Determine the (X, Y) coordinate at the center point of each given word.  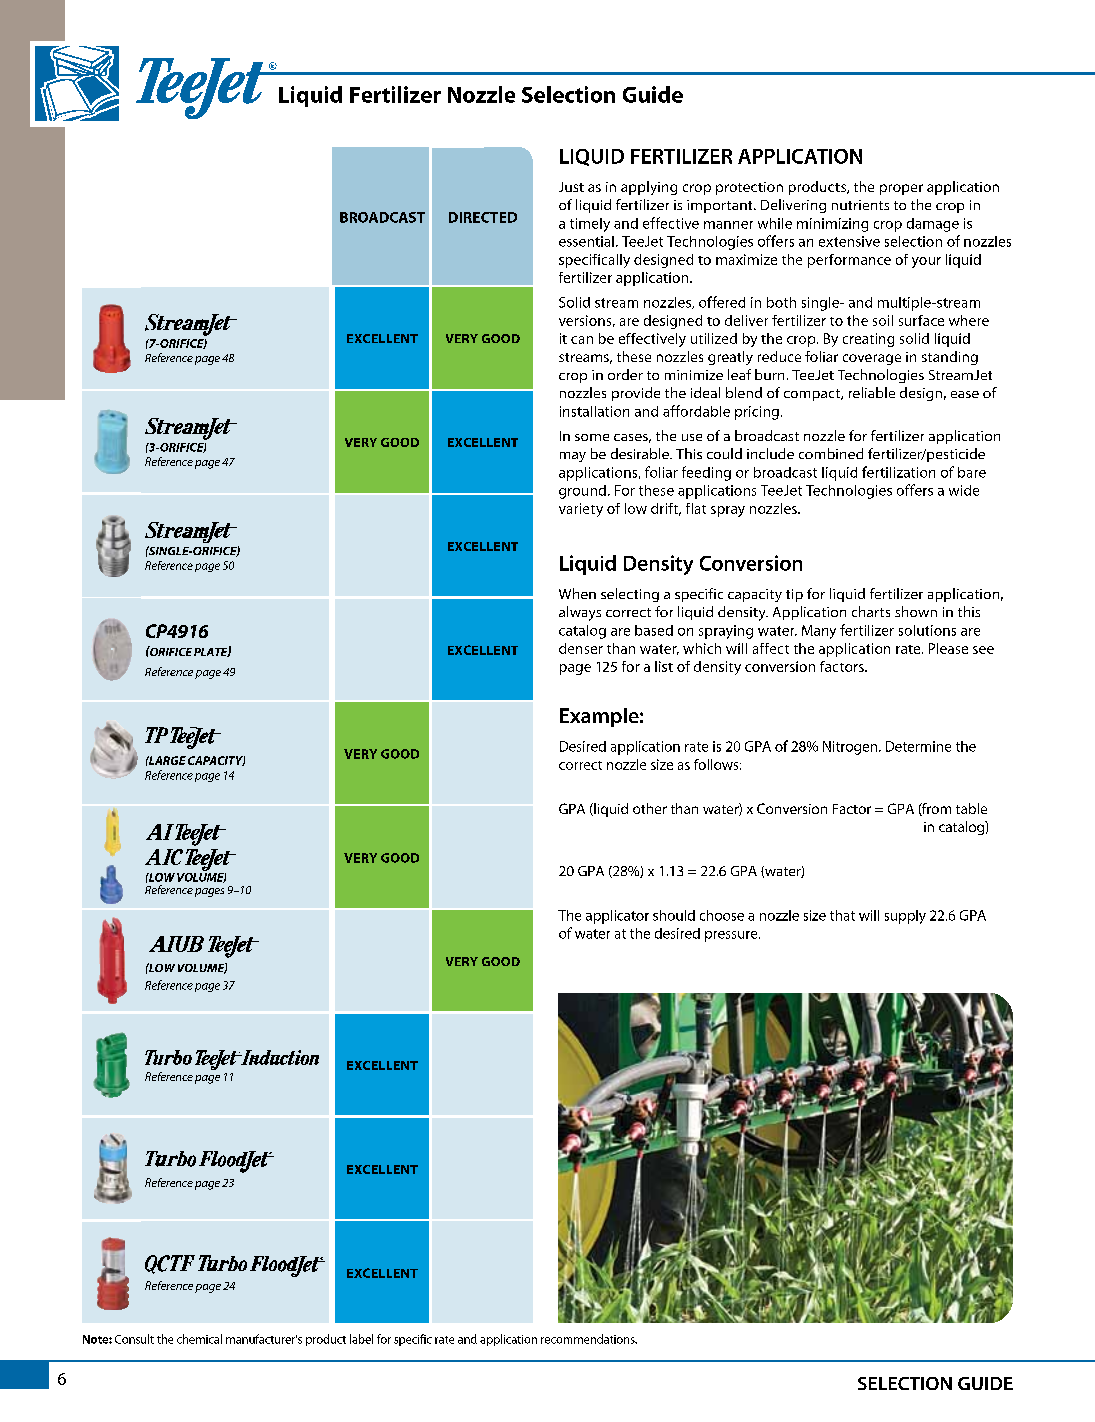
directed (483, 217)
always (580, 613)
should (674, 915)
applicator (617, 917)
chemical (199, 1339)
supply (905, 917)
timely (590, 225)
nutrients (860, 205)
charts (871, 611)
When (577, 593)
